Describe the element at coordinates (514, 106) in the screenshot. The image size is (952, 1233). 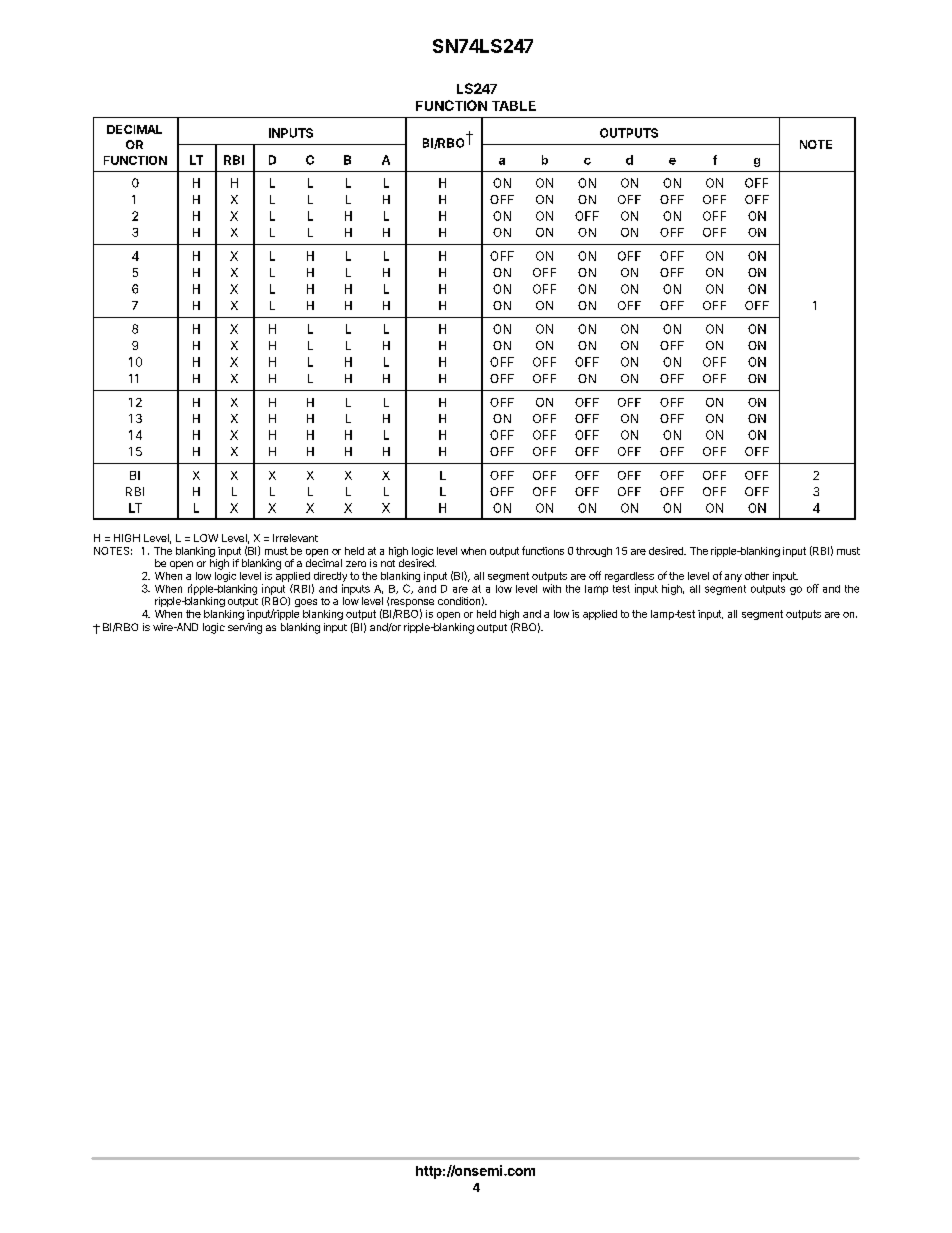
I see `TABLE` at that location.
